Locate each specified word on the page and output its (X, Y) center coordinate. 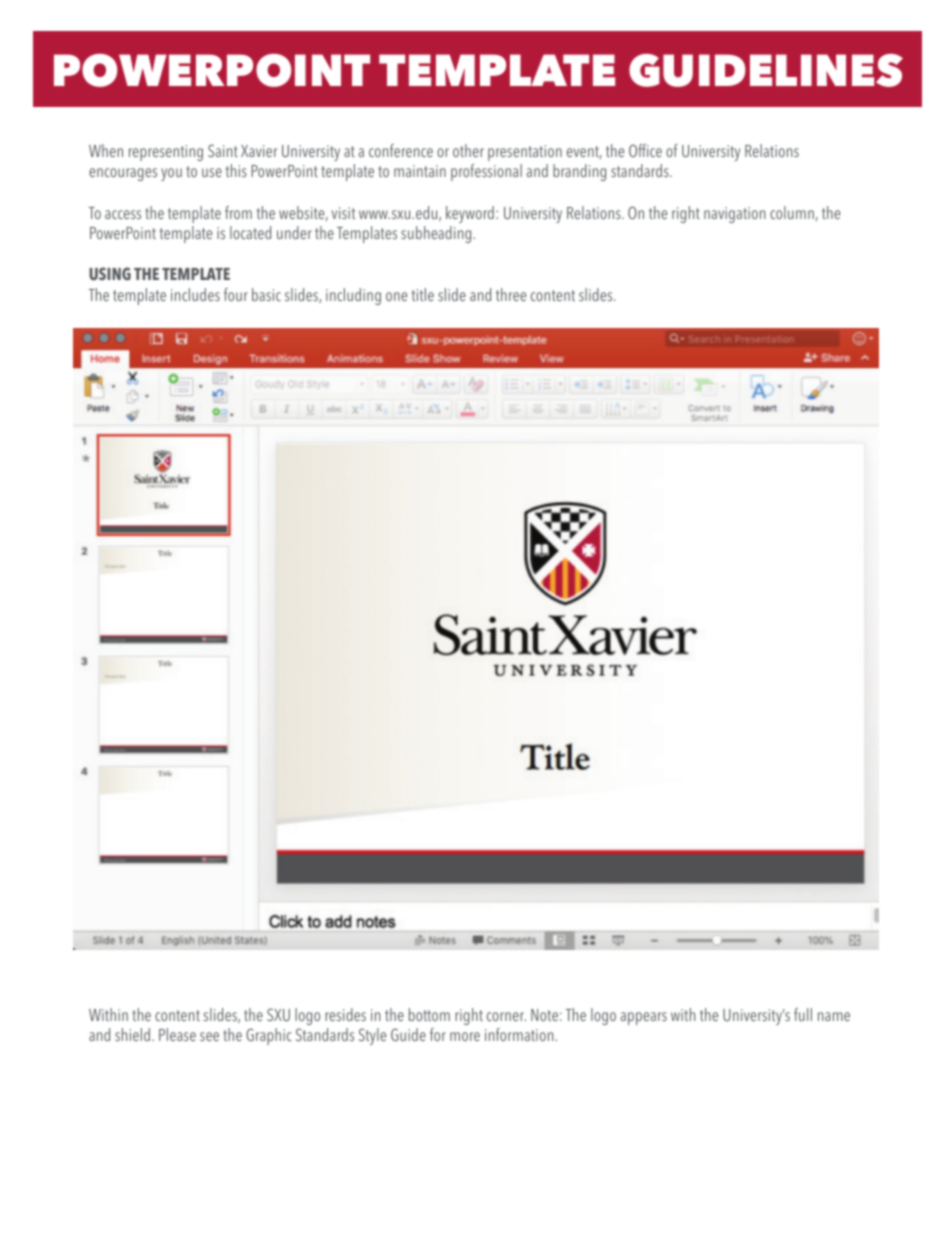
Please (177, 1034)
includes (195, 294)
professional (486, 172)
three (511, 294)
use (212, 172)
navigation (735, 215)
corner (506, 1016)
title (423, 294)
